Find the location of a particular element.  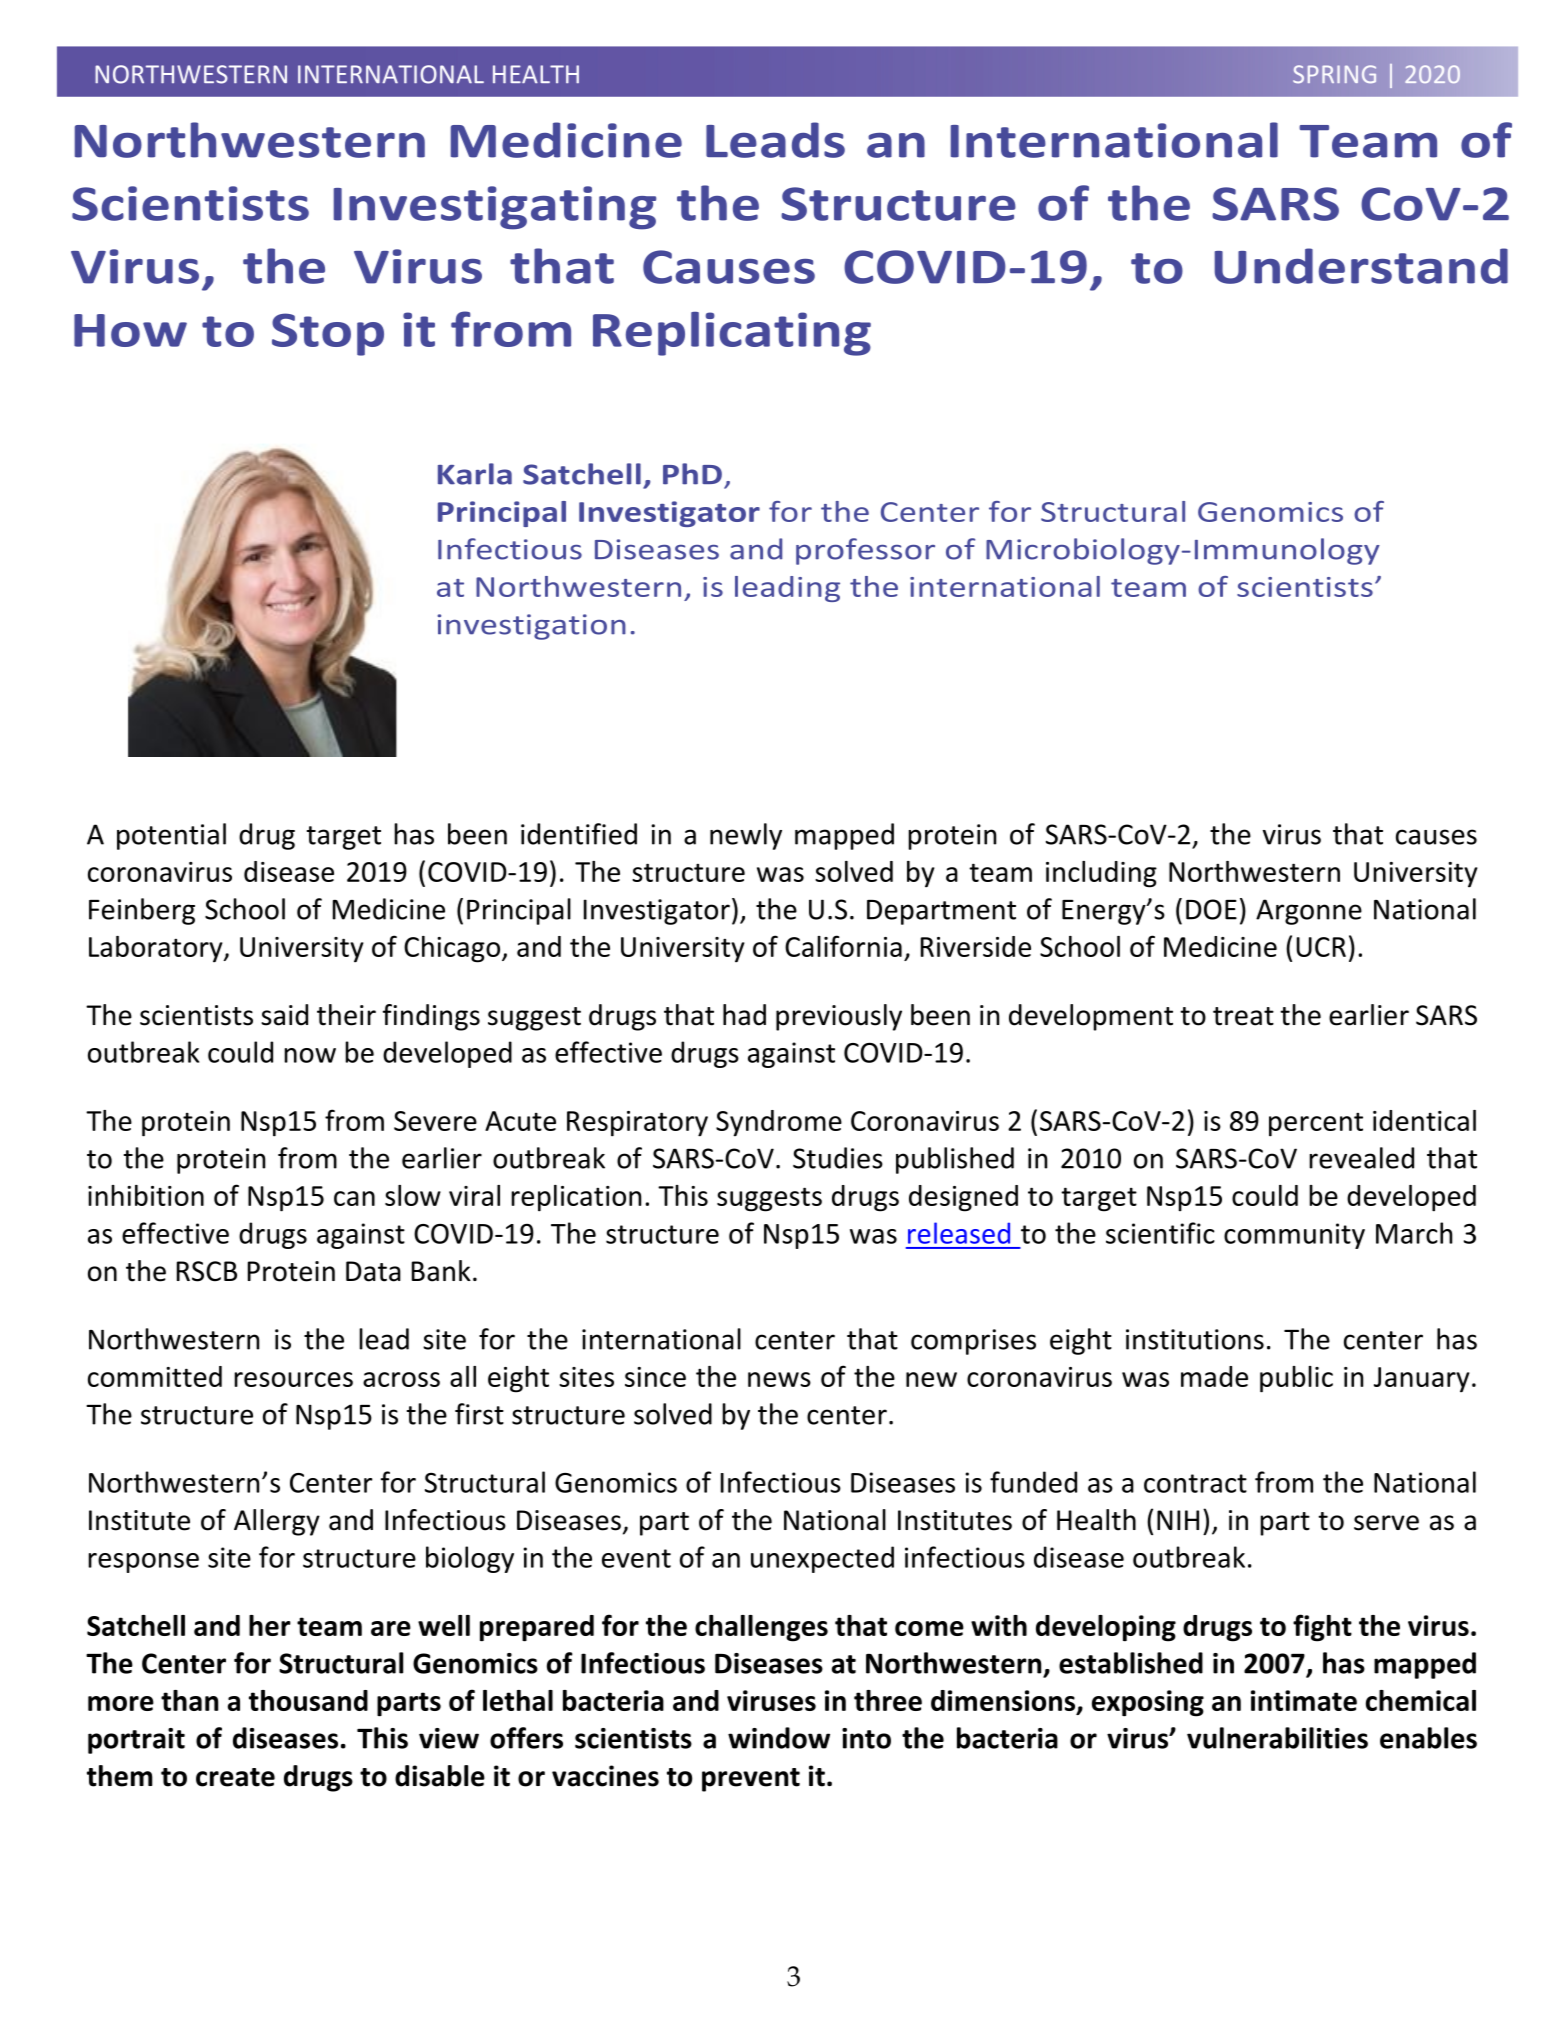

Laboratory is located at coordinates (157, 949).
